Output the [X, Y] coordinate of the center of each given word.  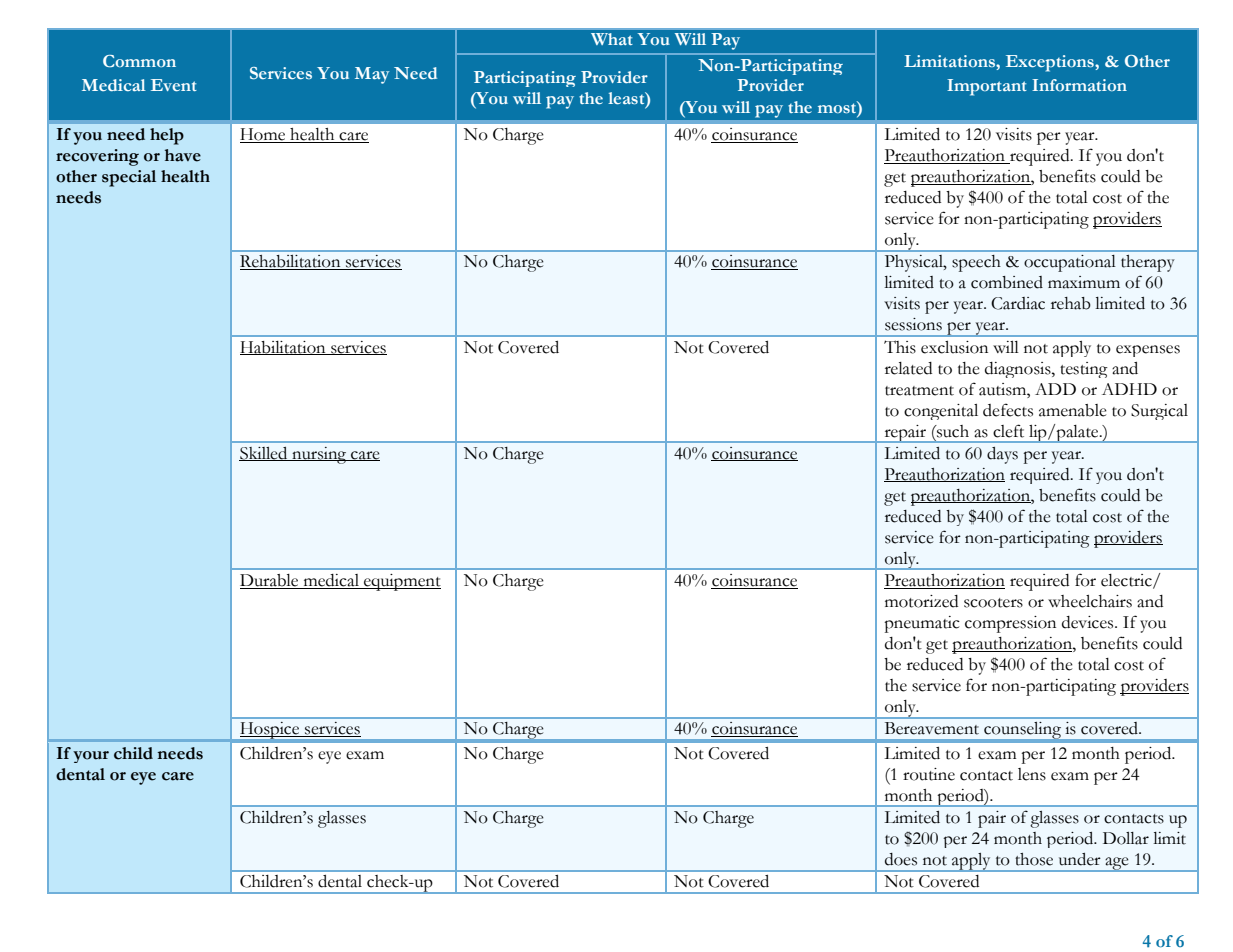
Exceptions [1051, 63]
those [1034, 859]
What [612, 39]
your [91, 757]
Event [174, 85]
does [901, 859]
